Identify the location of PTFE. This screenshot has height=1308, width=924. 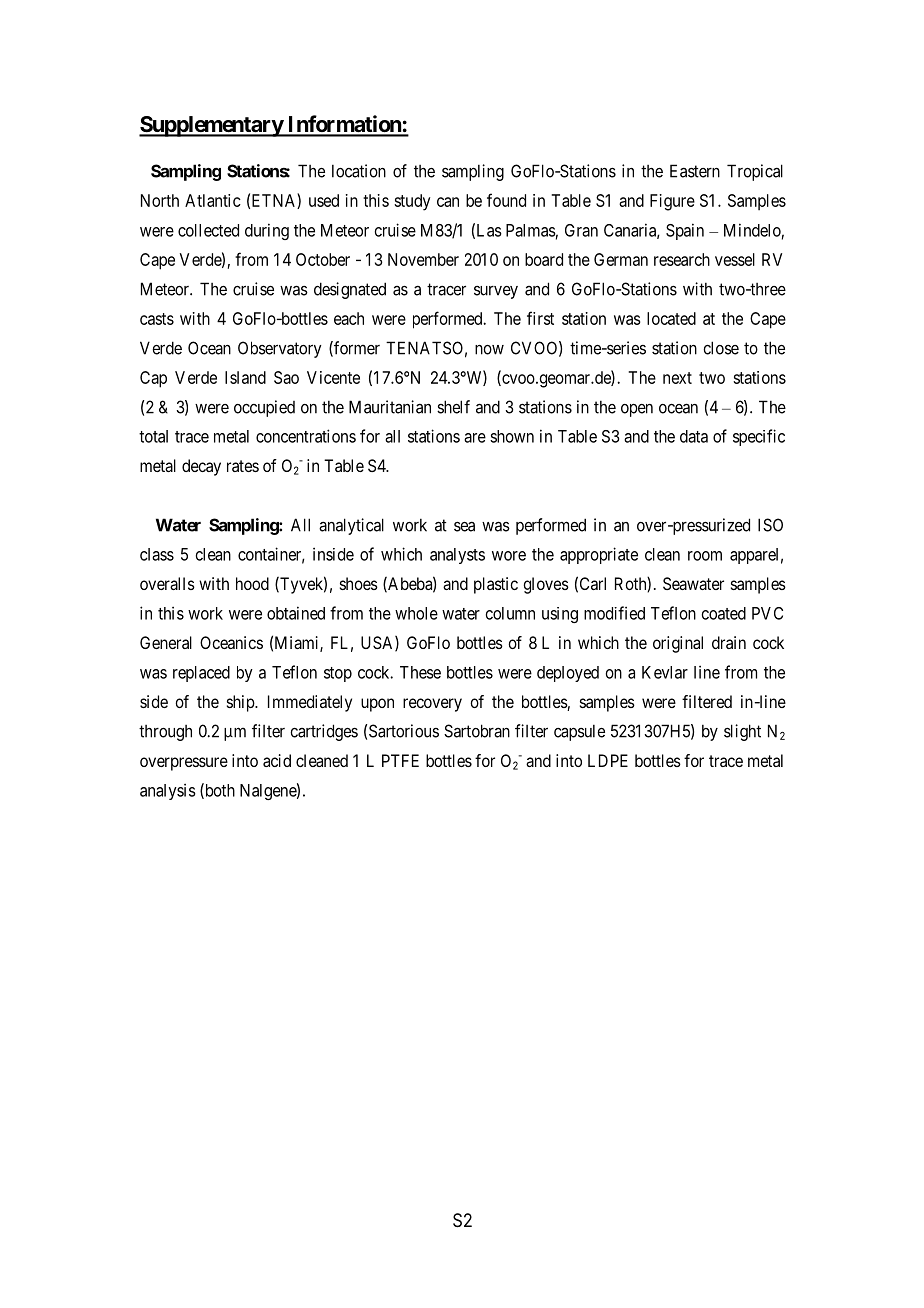
(400, 760).
